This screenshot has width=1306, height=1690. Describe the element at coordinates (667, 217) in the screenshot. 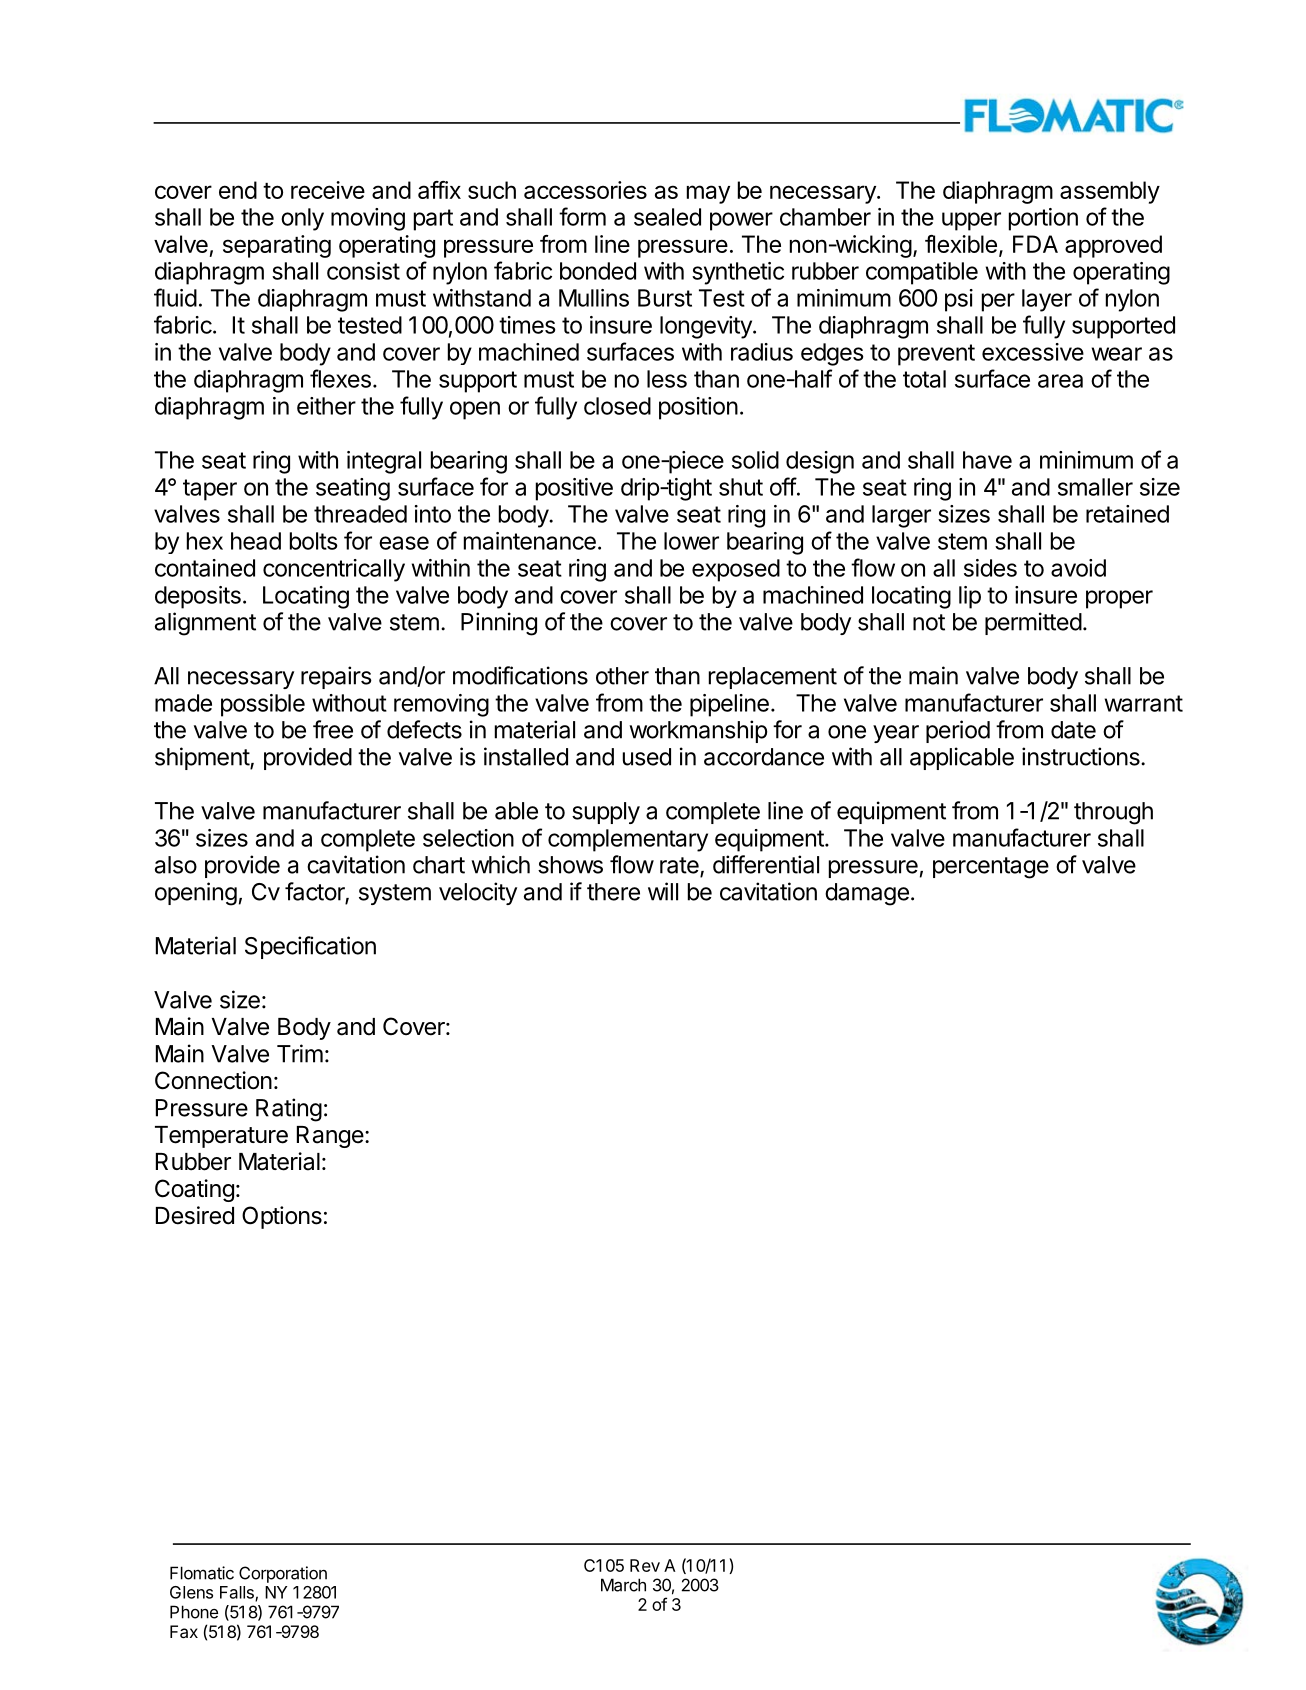

I see `sealed` at that location.
